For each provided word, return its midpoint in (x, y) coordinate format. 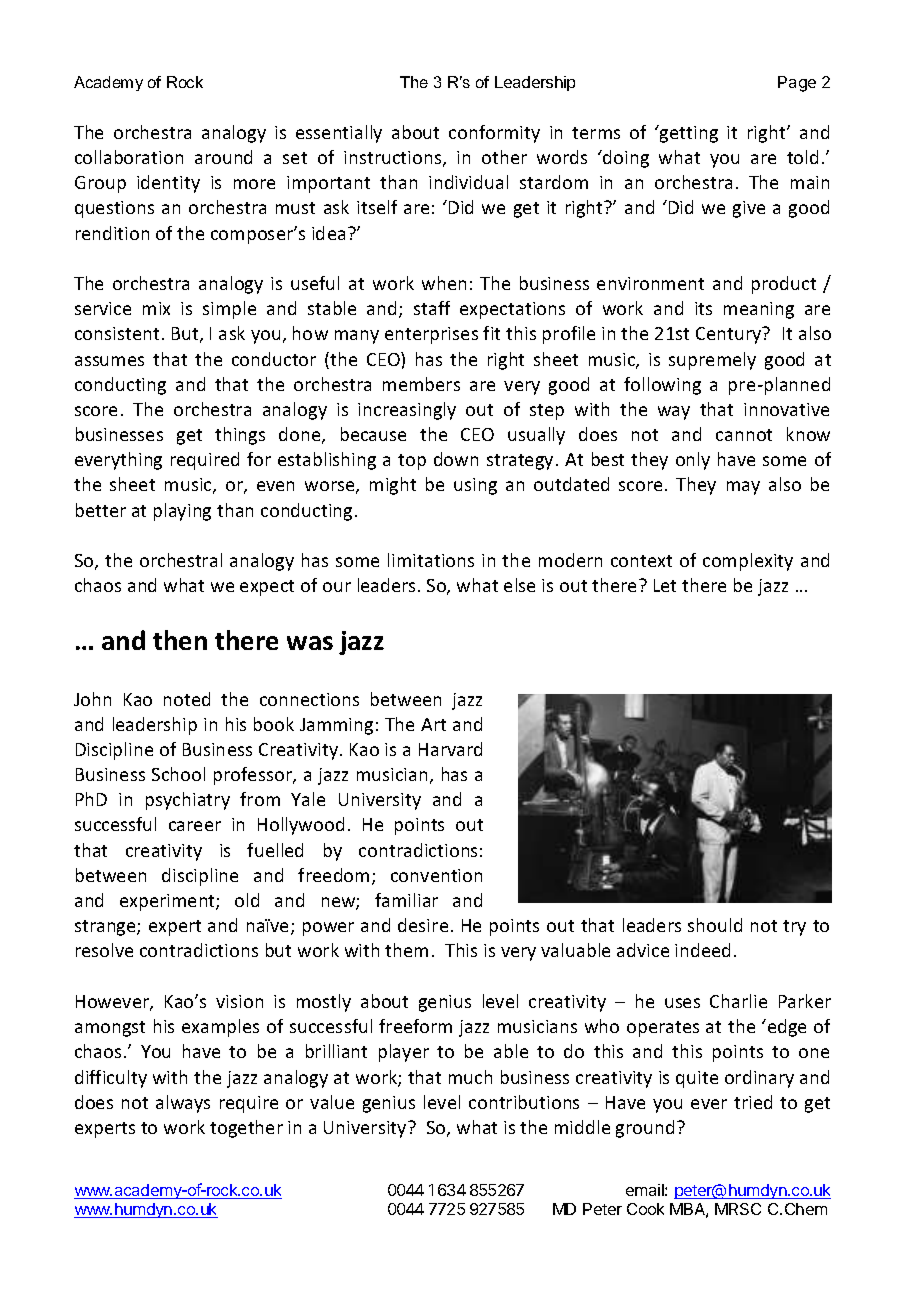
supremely (712, 361)
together (246, 1129)
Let (665, 585)
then (180, 640)
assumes (109, 361)
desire (423, 925)
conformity (494, 134)
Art (433, 724)
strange (106, 928)
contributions (524, 1102)
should (715, 925)
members (421, 384)
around (223, 157)
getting (688, 134)
